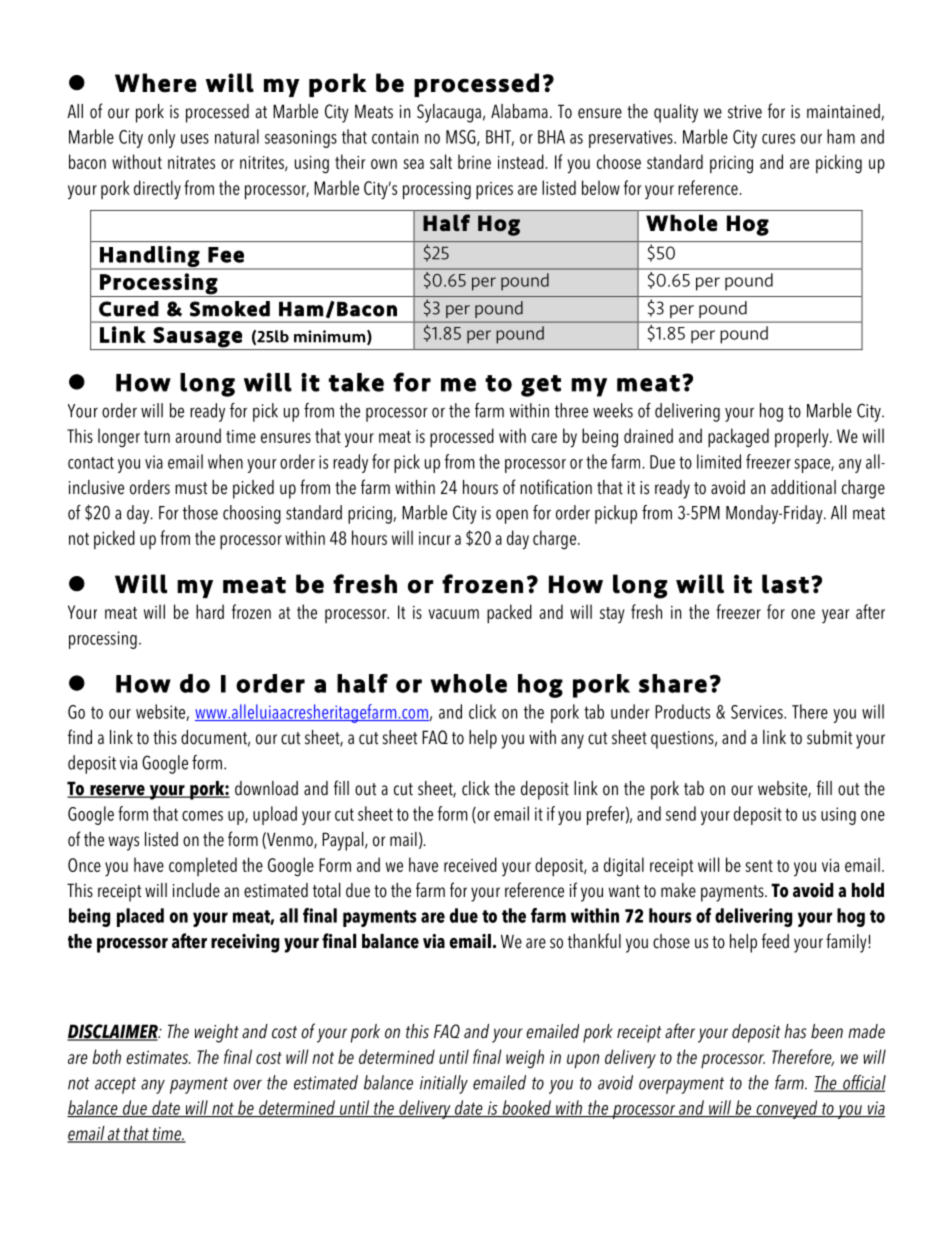 This screenshot has height=1233, width=952. Describe the element at coordinates (161, 138) in the screenshot. I see `only` at that location.
